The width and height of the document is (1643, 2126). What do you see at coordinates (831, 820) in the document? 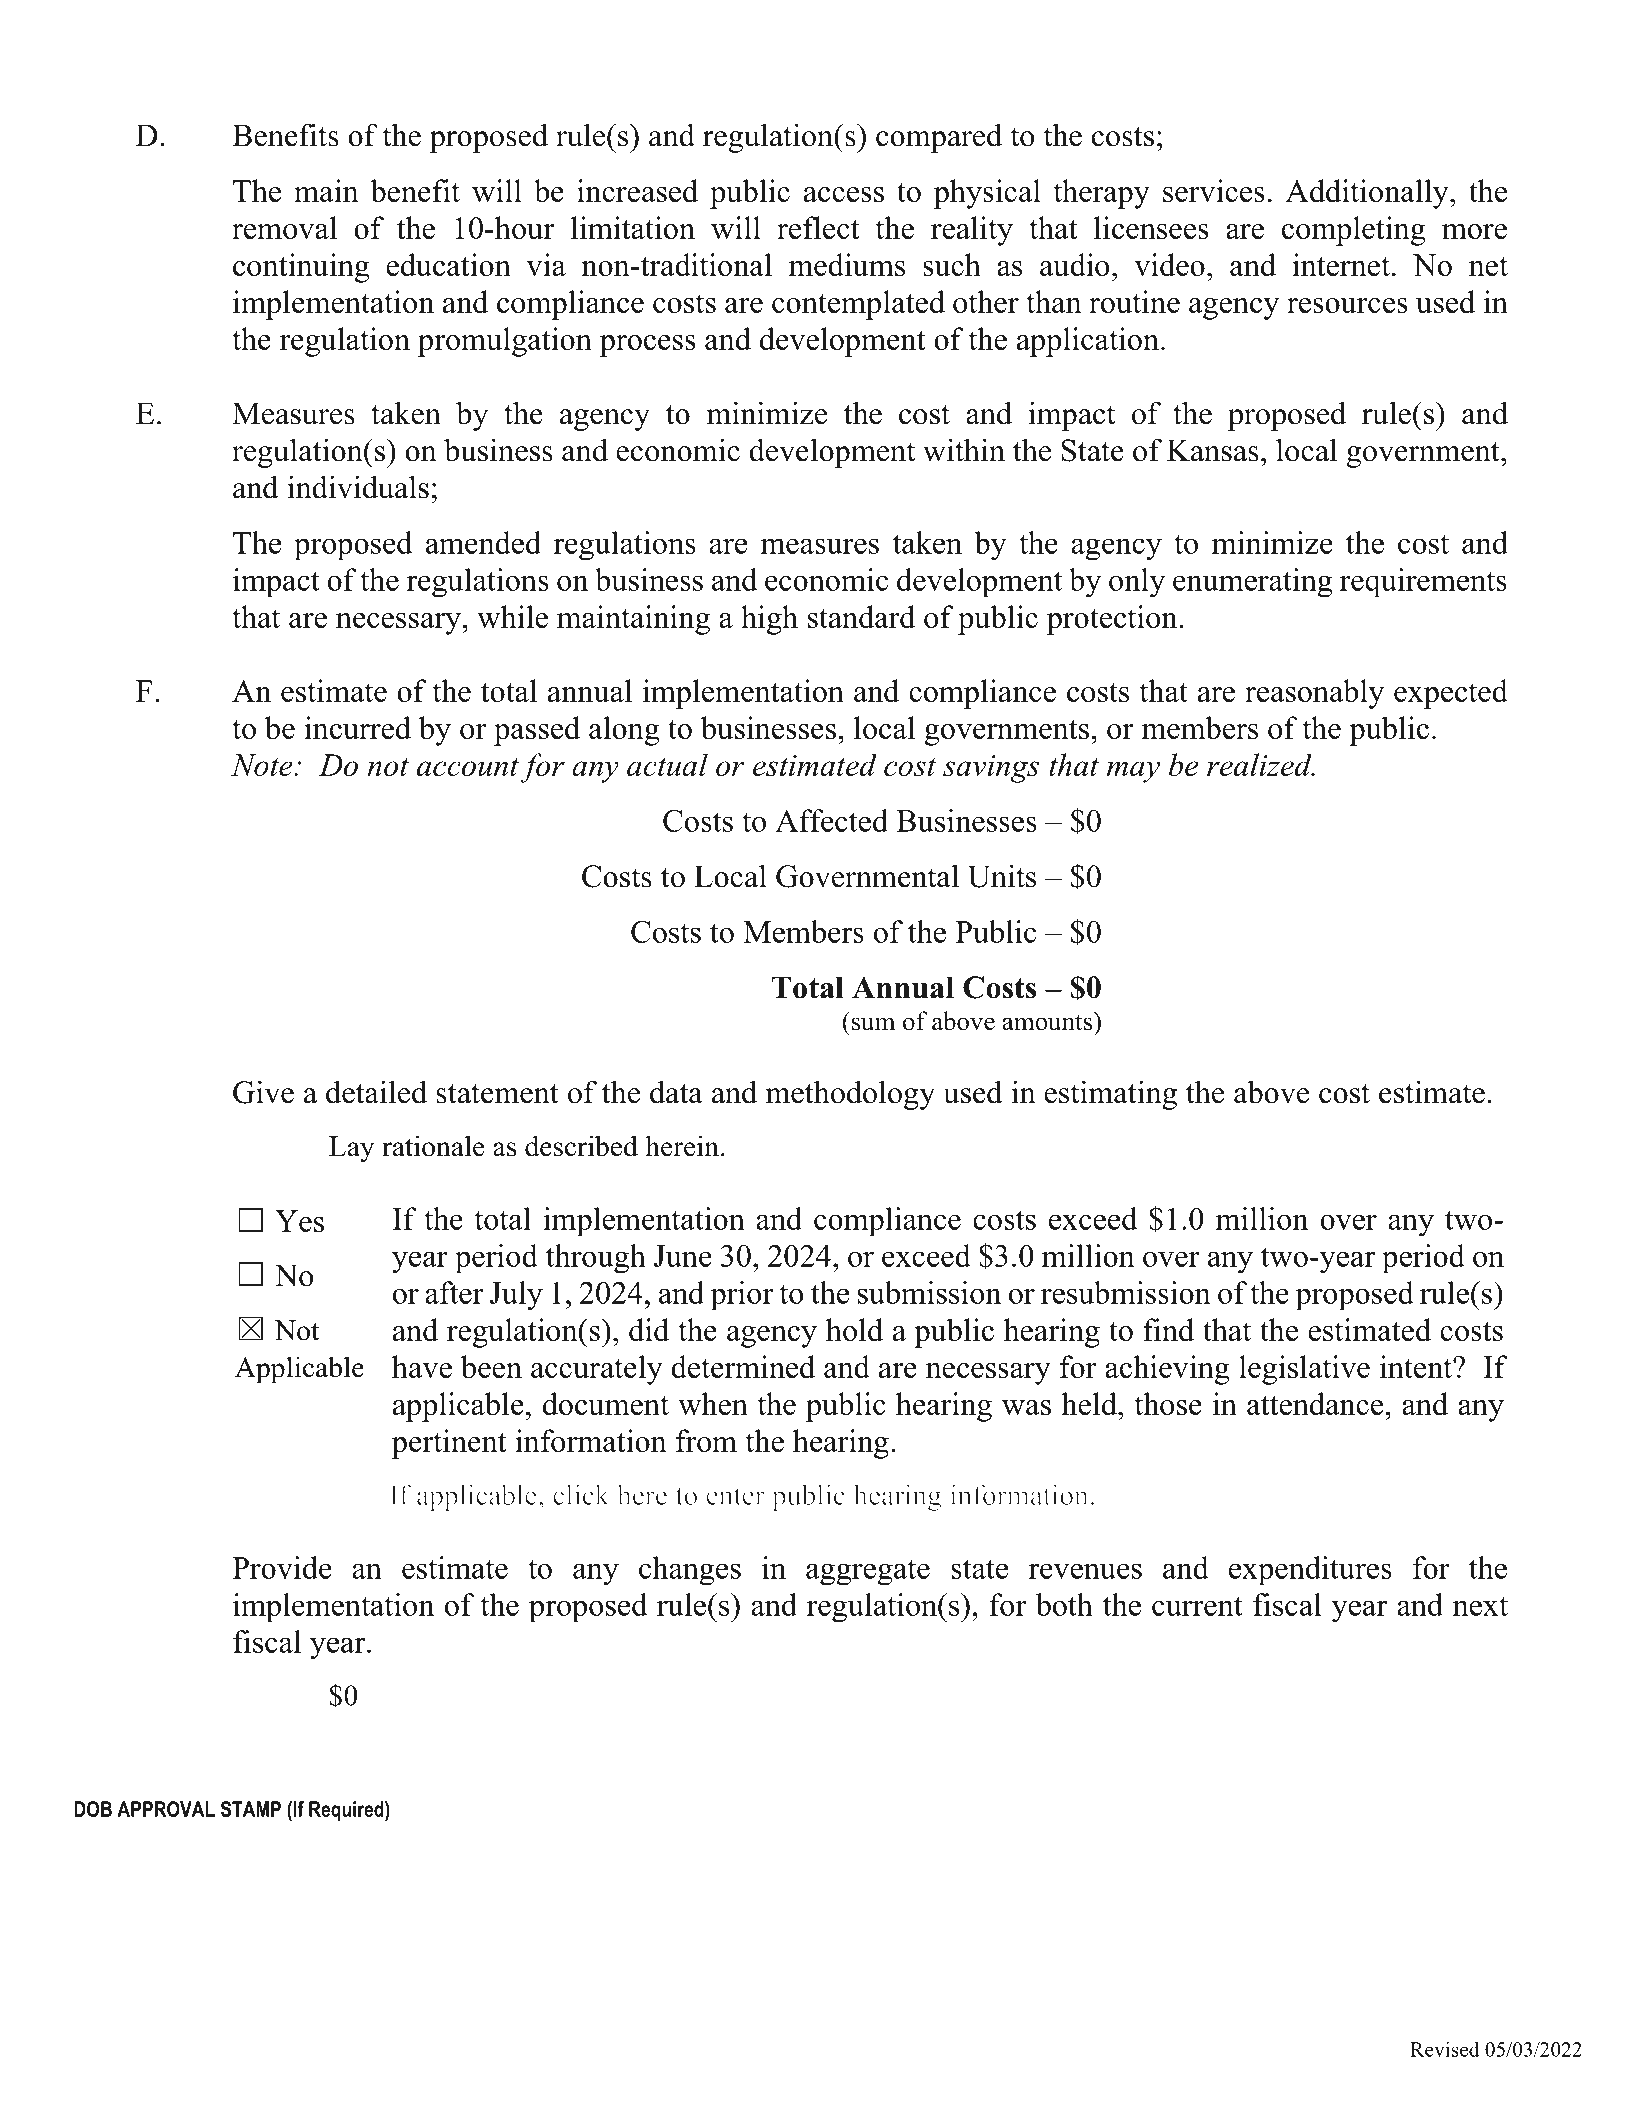
I see `Affected` at bounding box center [831, 820].
